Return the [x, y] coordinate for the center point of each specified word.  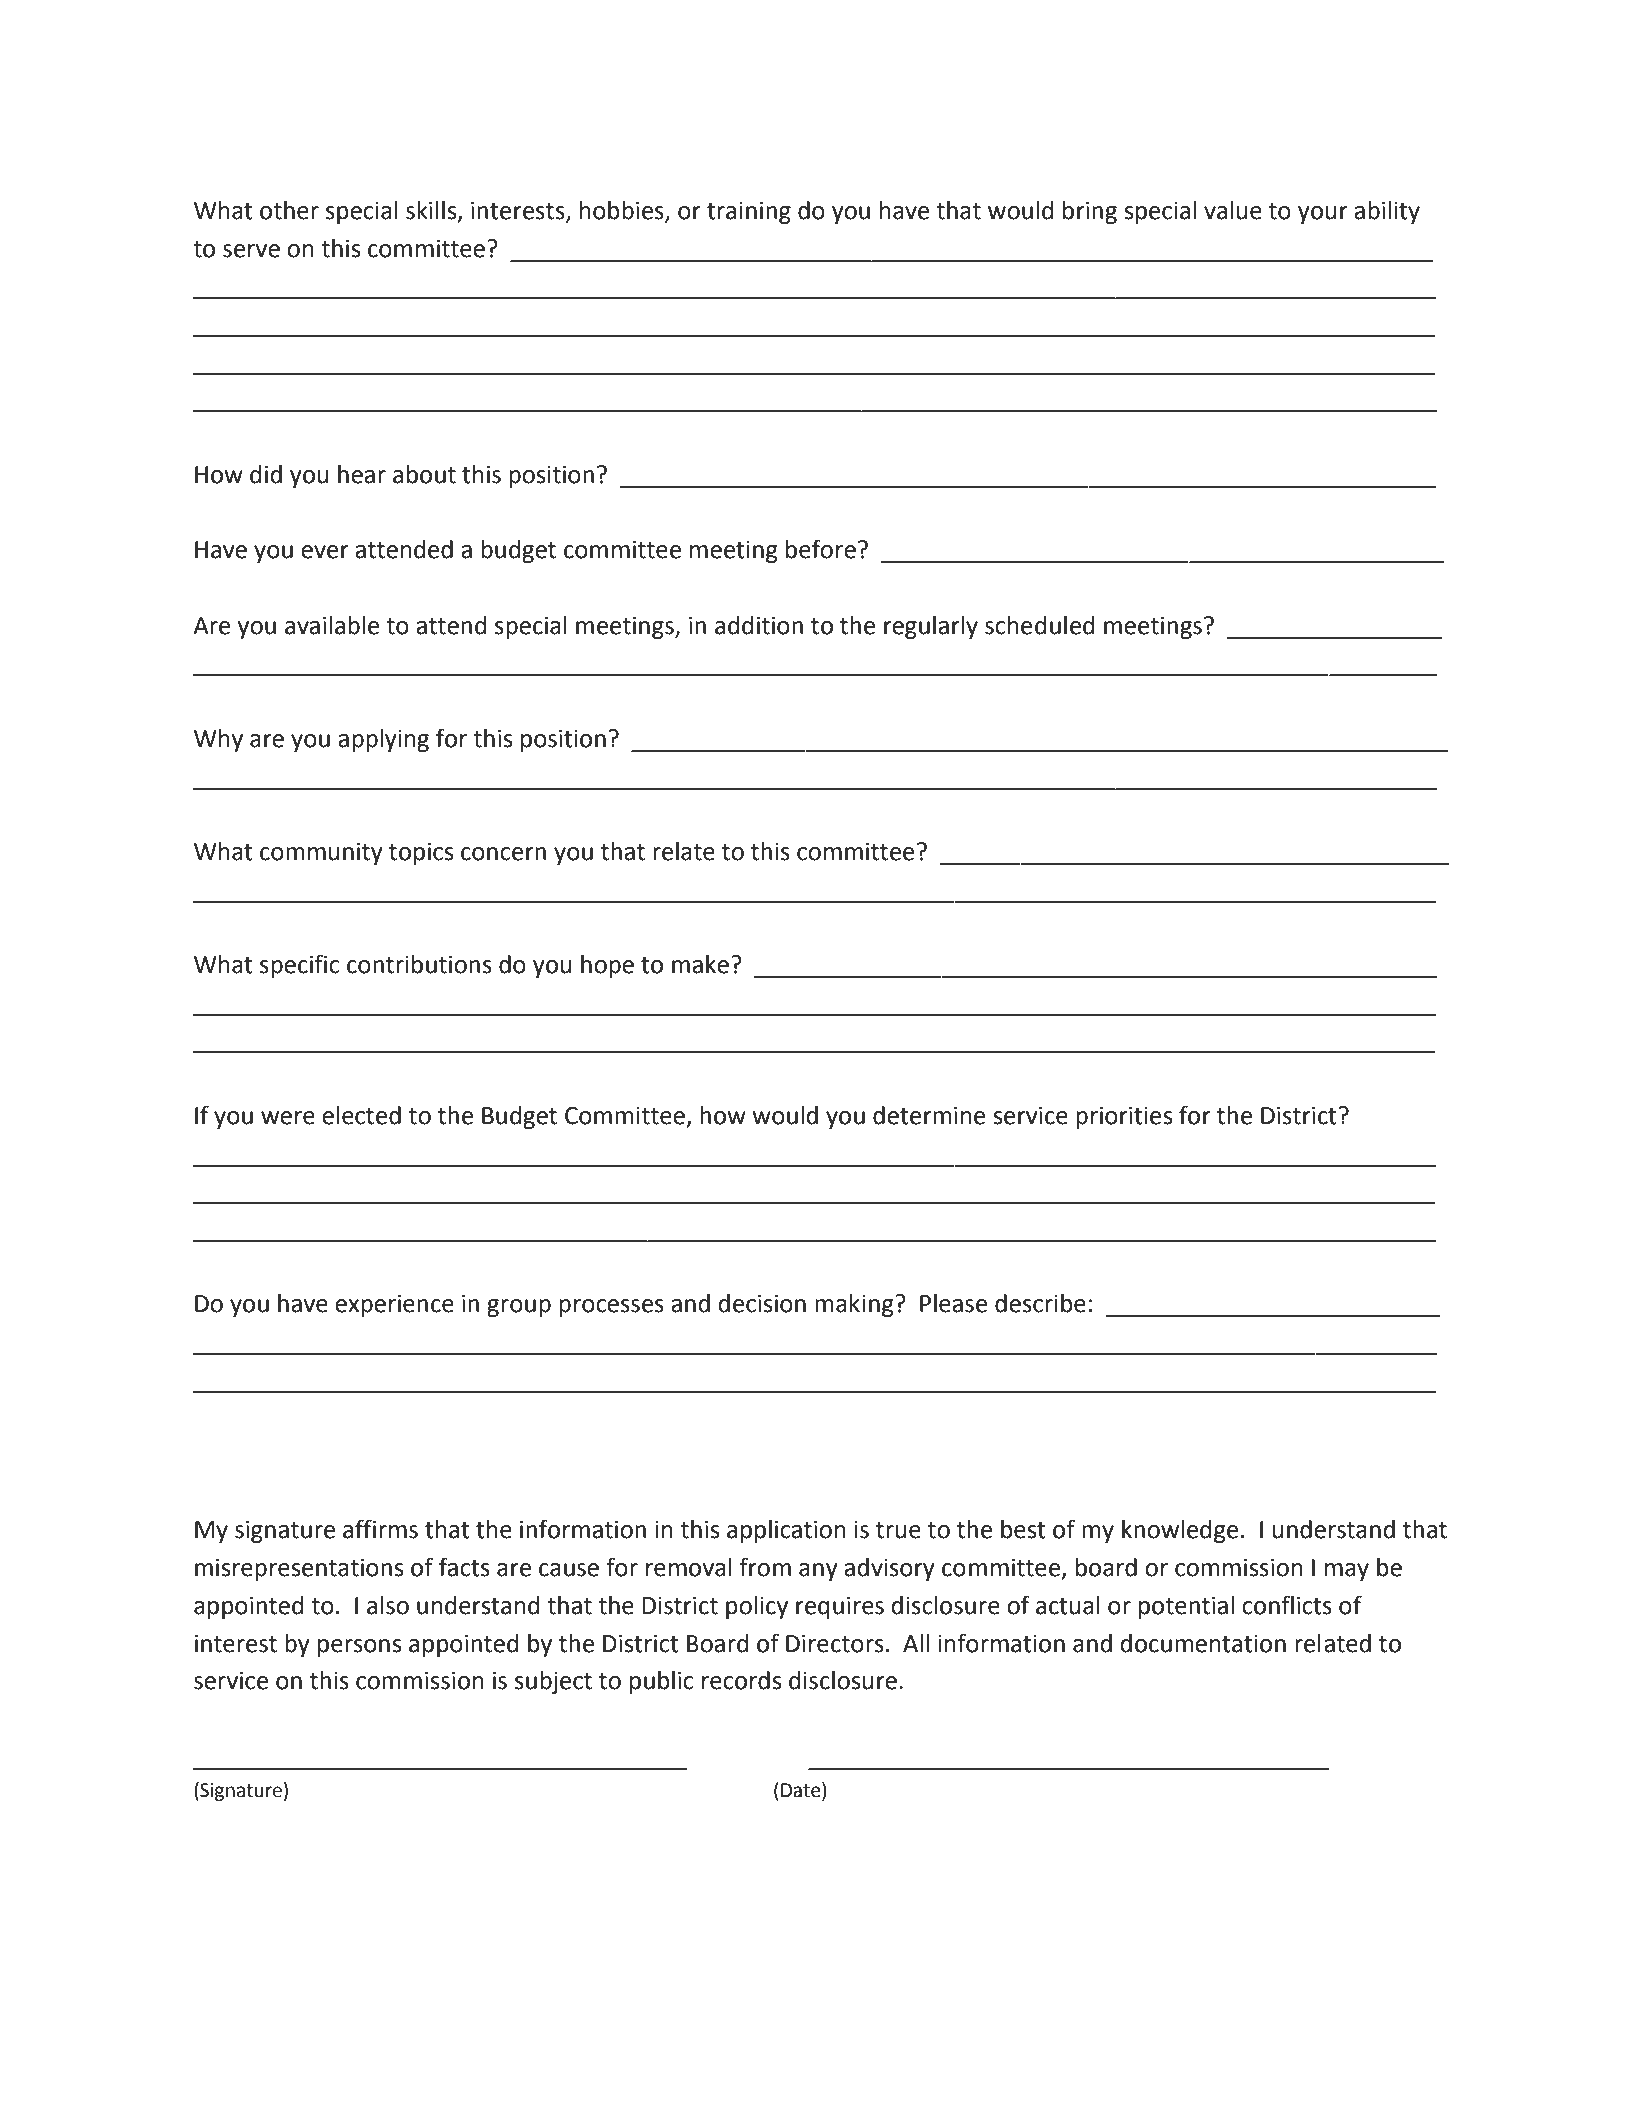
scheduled [1039, 625]
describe [1040, 1303]
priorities [1124, 1118]
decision [762, 1303]
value [1233, 210]
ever [325, 552]
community [321, 854]
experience [394, 1306]
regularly [931, 627]
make [700, 964]
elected [361, 1115]
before [821, 549]
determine [929, 1115]
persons [359, 1648]
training [749, 213]
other [289, 210]
